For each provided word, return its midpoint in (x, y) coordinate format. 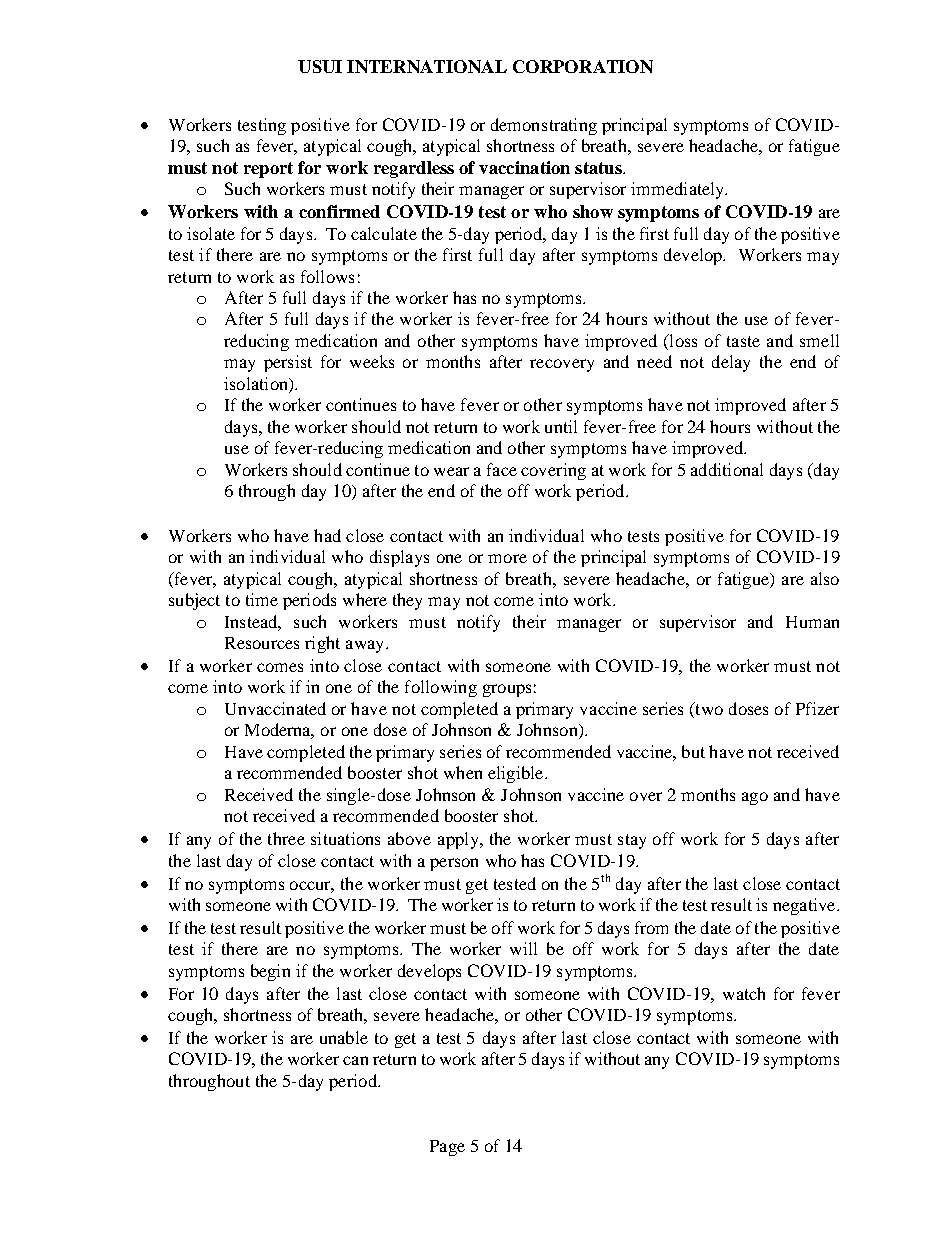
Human (812, 622)
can (355, 1060)
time (262, 599)
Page (447, 1148)
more (507, 558)
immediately (679, 190)
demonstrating (544, 126)
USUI (320, 66)
